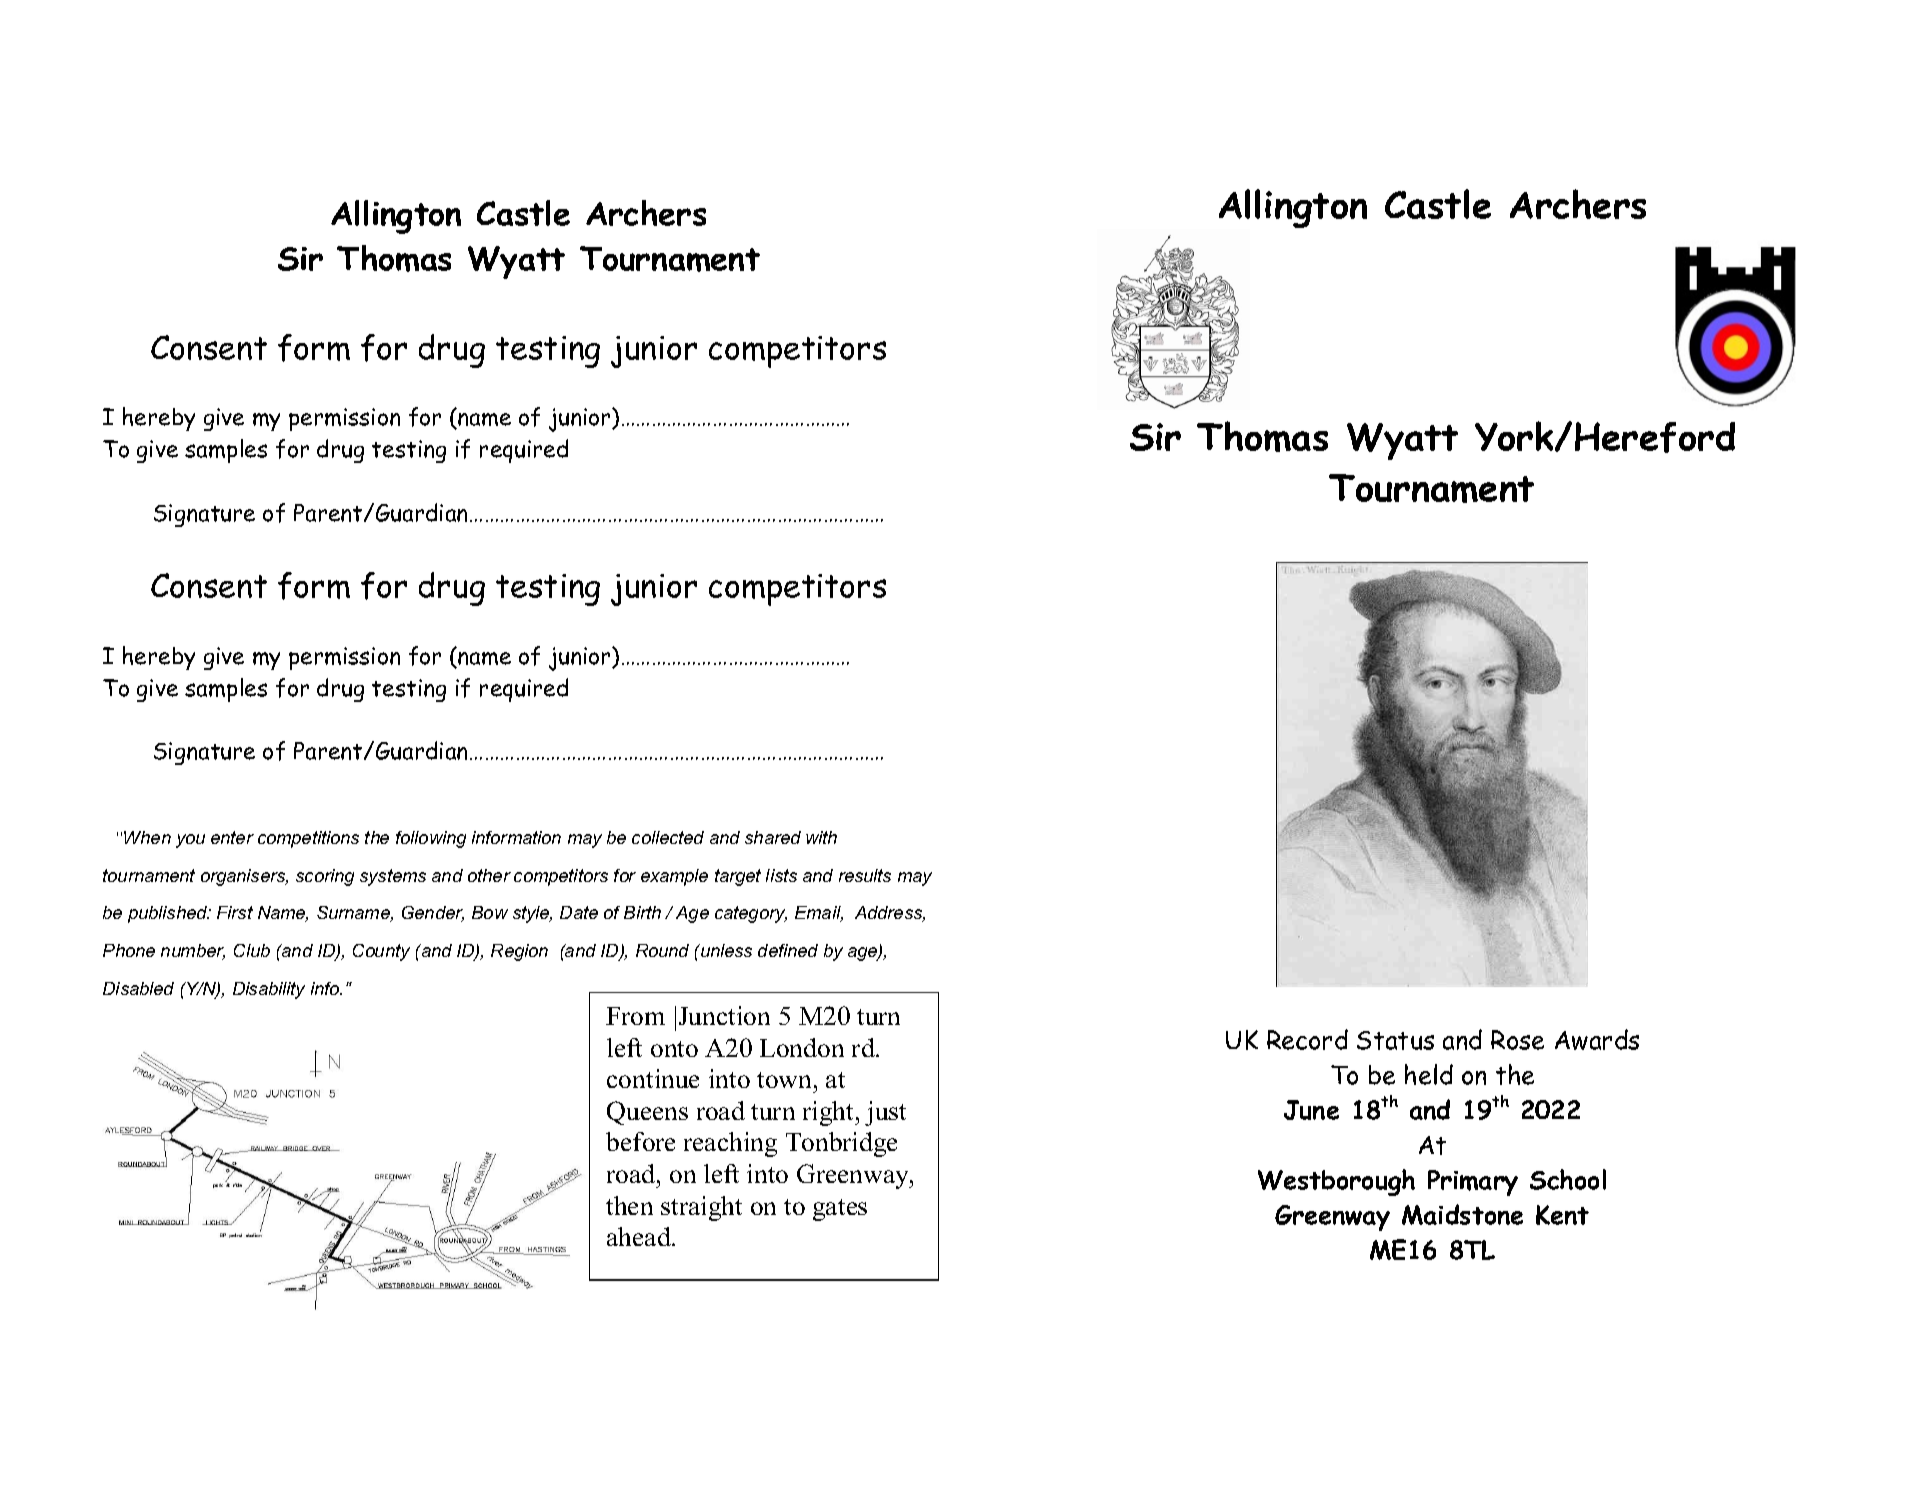  I want to click on Tonbridge, so click(841, 1144).
